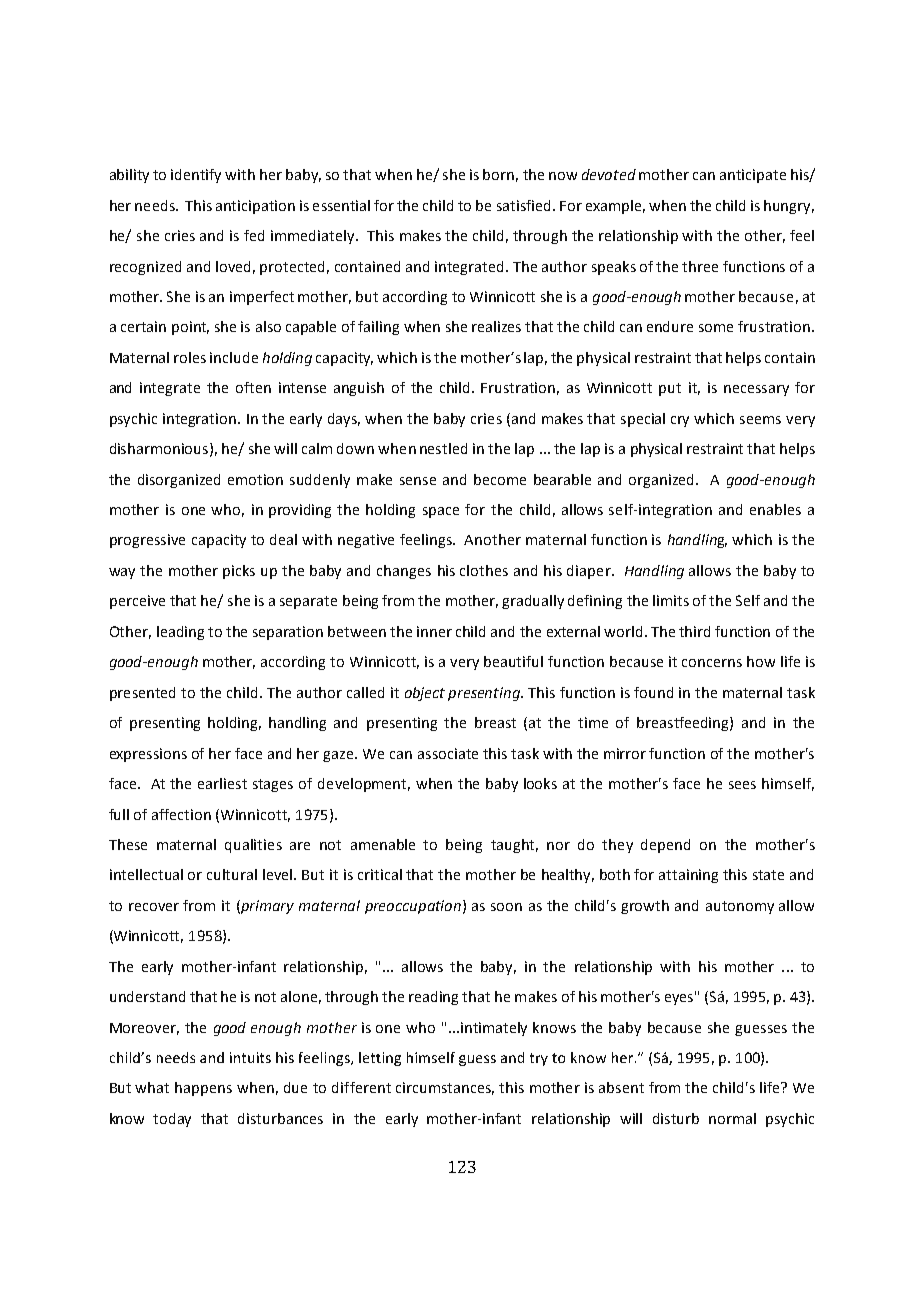 This image has width=924, height=1308. Describe the element at coordinates (253, 387) in the image. I see `often` at that location.
